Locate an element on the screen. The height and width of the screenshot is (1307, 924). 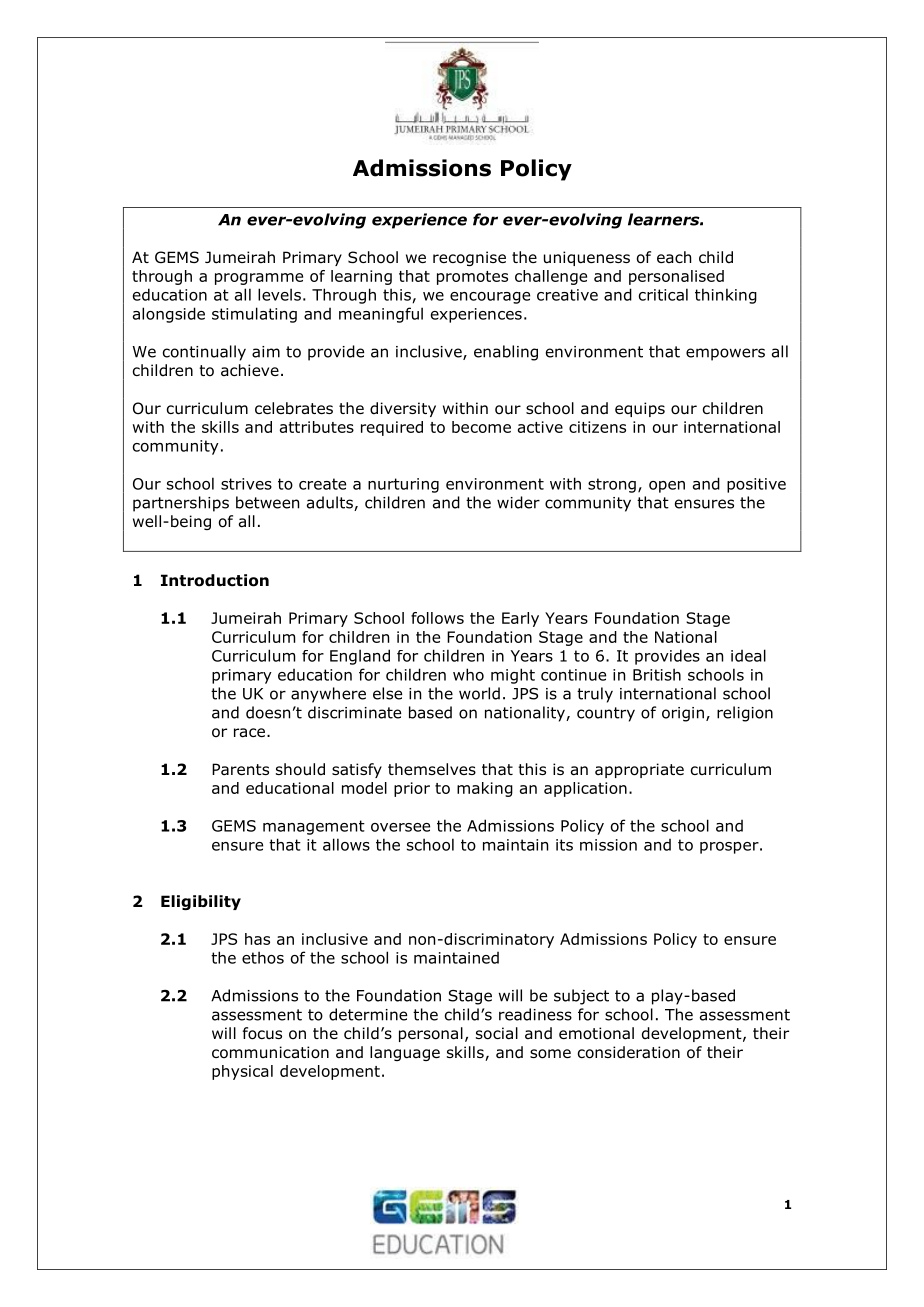
between is located at coordinates (267, 502).
